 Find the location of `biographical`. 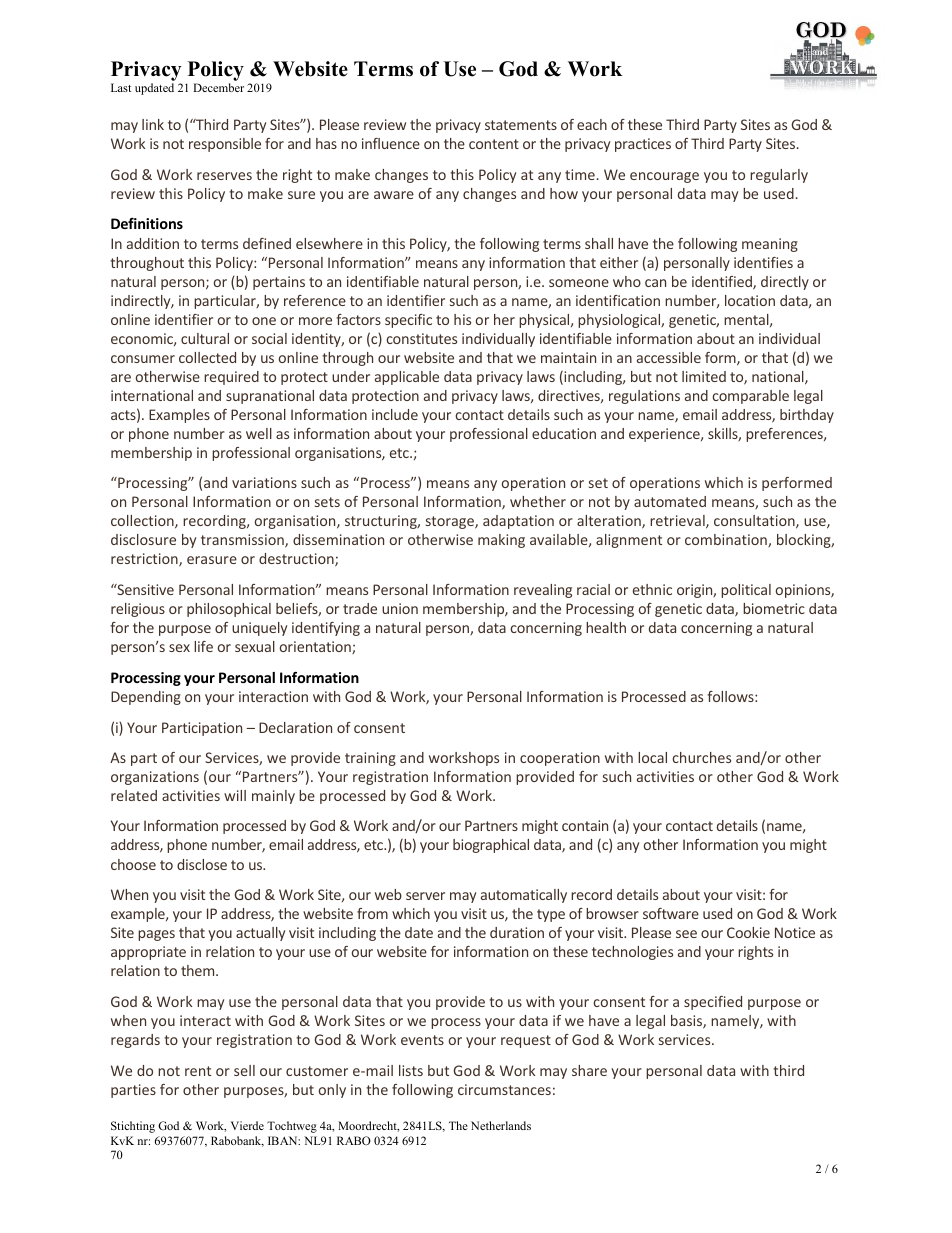

biographical is located at coordinates (491, 846).
